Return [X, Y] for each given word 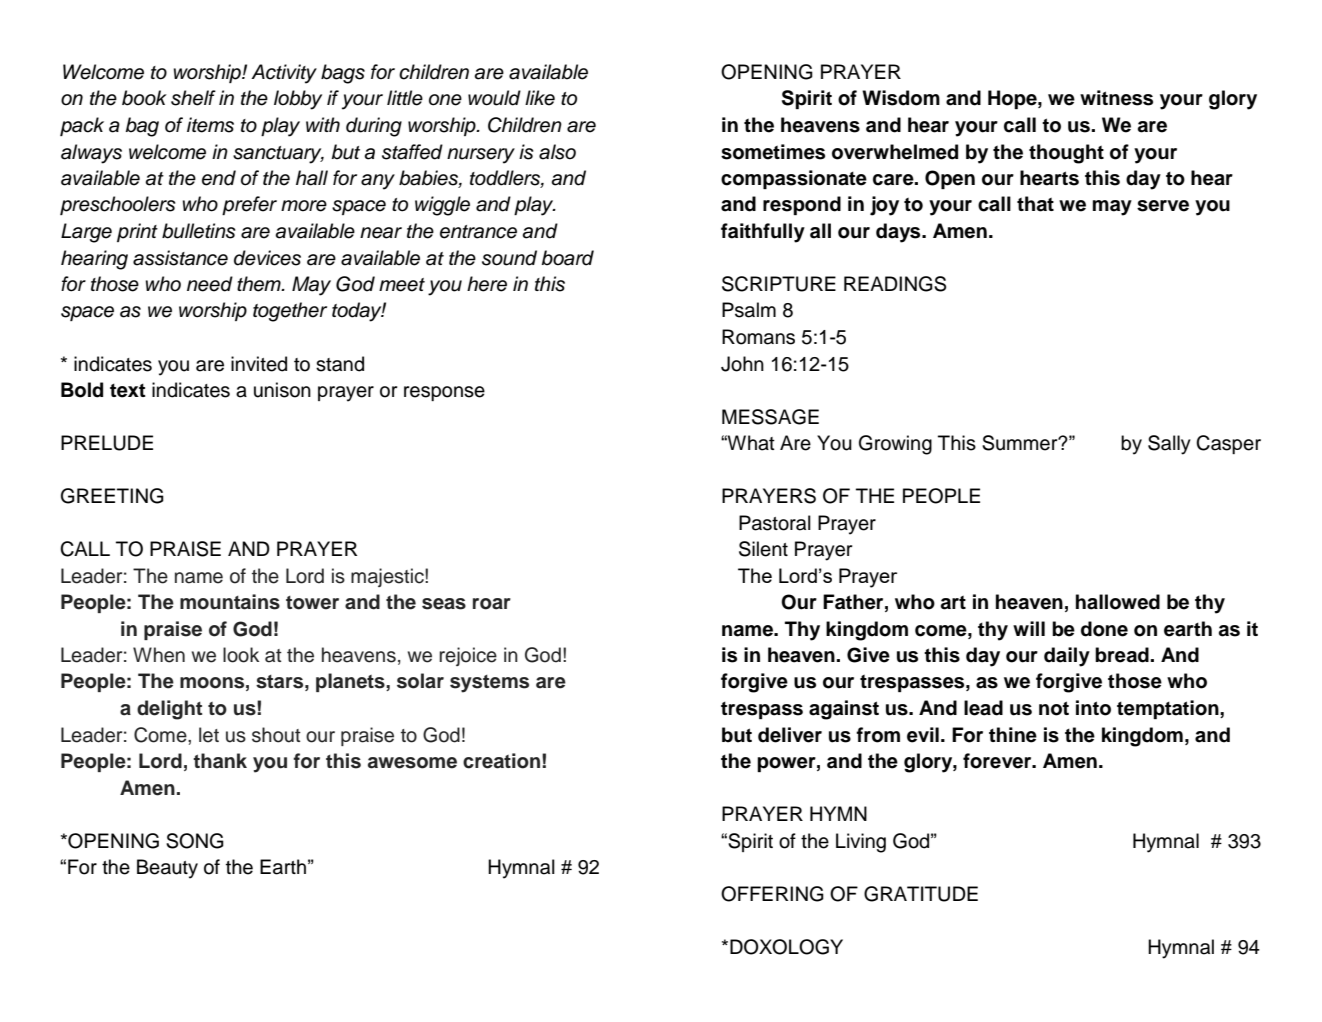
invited [259, 364]
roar [492, 604]
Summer [1021, 443]
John [742, 364]
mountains [230, 602]
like [540, 98]
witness [1116, 98]
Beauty [167, 869]
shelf [193, 98]
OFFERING [772, 894]
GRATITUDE [921, 894]
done [1104, 629]
